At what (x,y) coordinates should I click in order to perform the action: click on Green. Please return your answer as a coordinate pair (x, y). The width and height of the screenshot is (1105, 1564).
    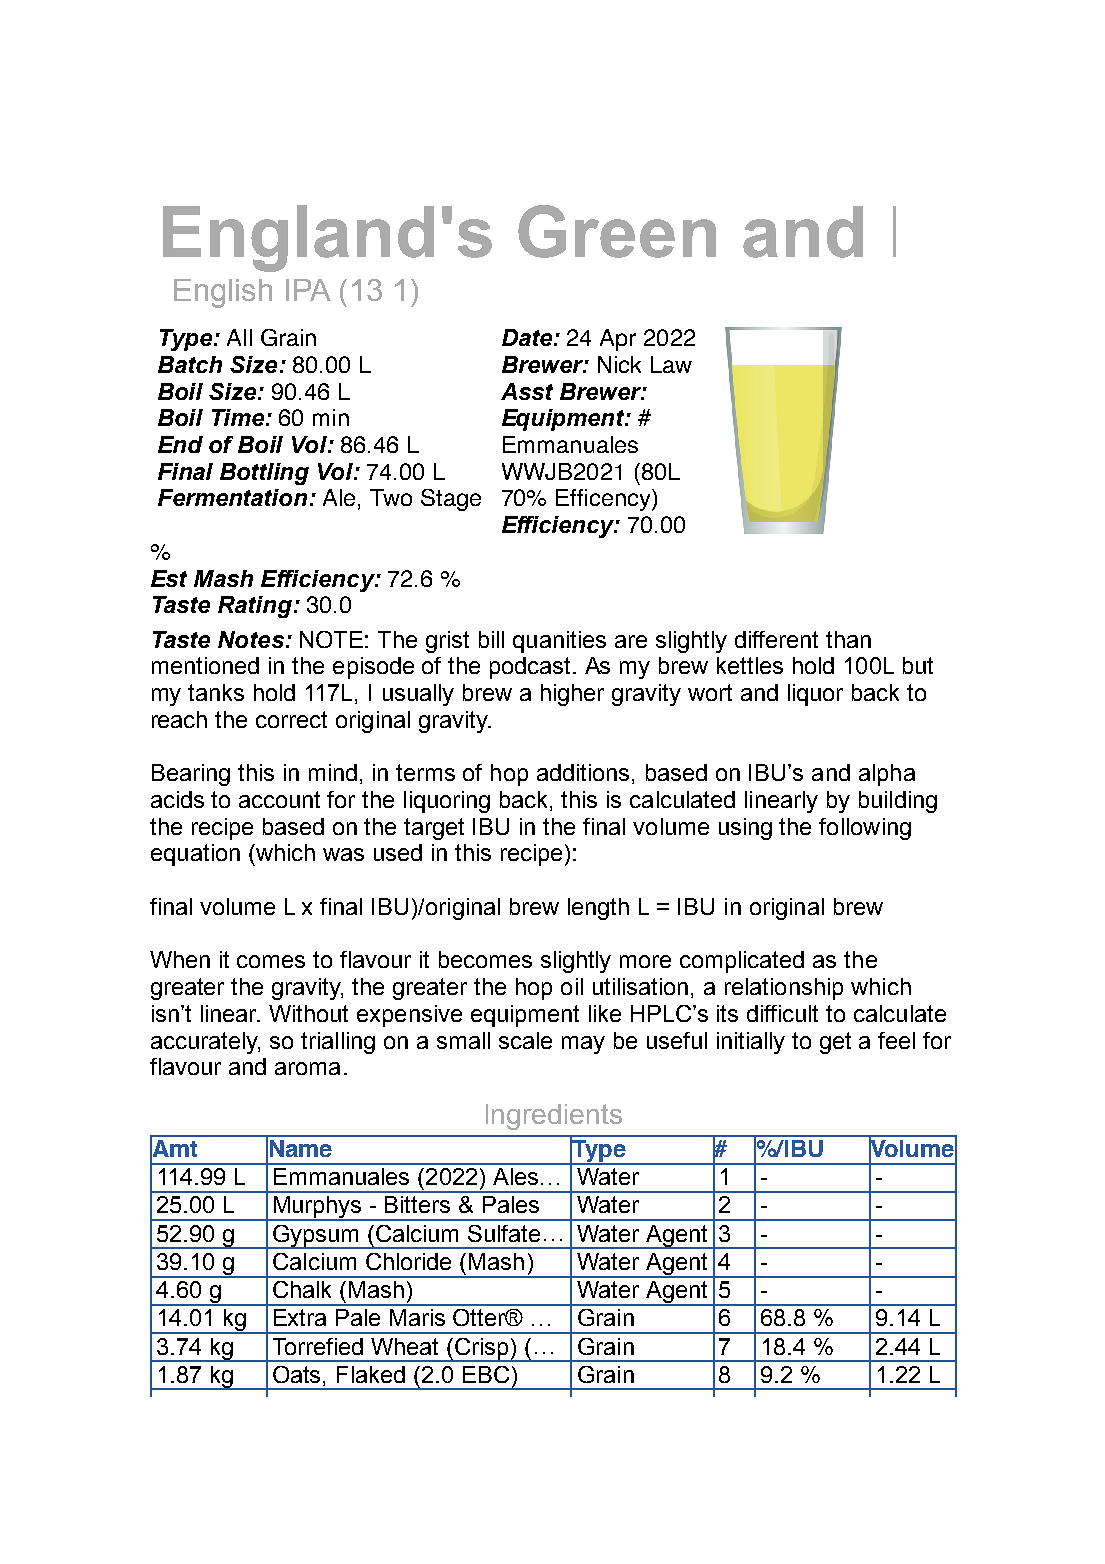
    Looking at the image, I should click on (617, 231).
